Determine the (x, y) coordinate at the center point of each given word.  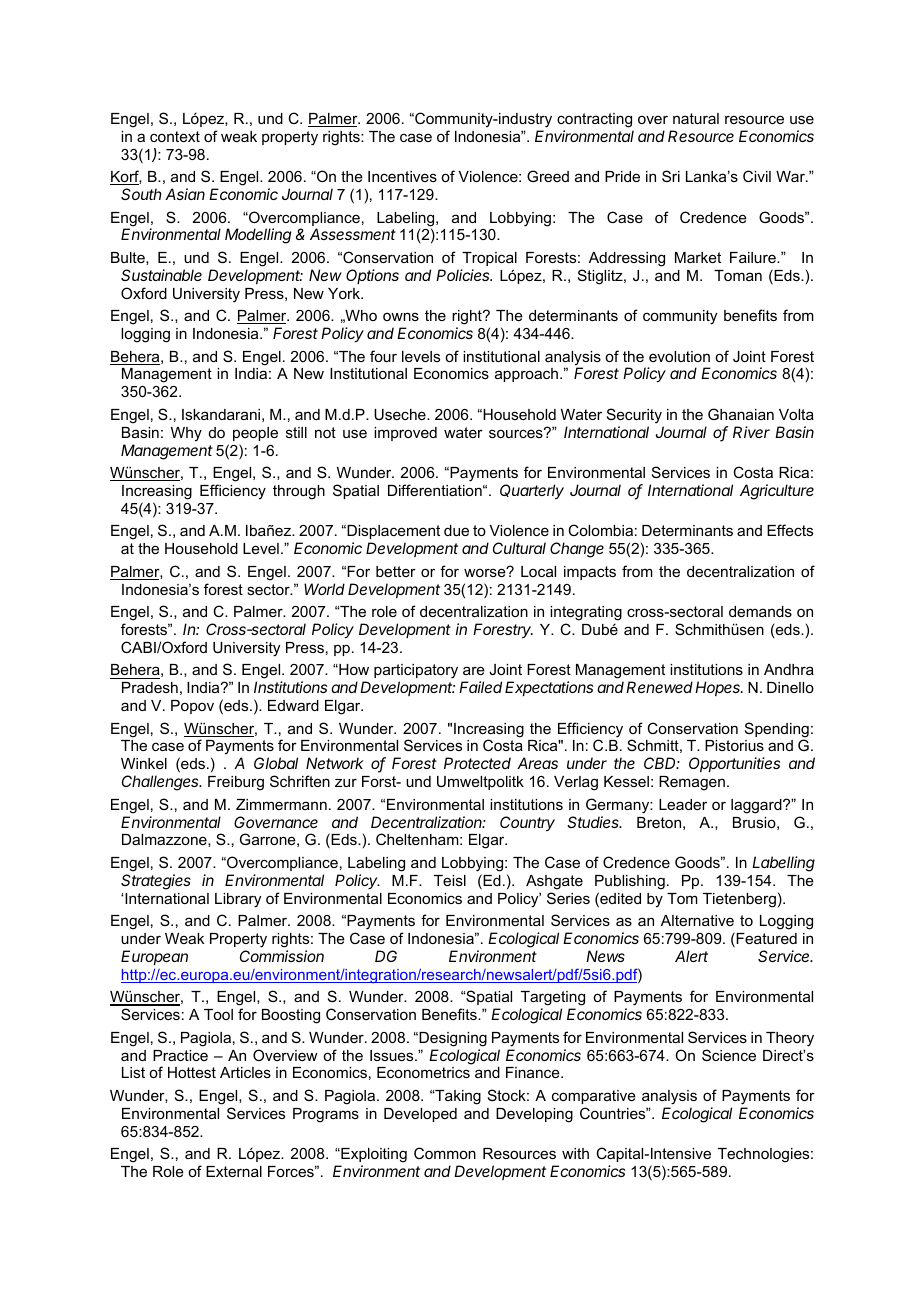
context (175, 136)
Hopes (719, 688)
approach (526, 375)
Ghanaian (741, 414)
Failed (480, 687)
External (234, 1171)
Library (238, 900)
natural (696, 118)
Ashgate (554, 882)
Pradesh (150, 687)
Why (186, 434)
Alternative (697, 920)
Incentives (402, 176)
